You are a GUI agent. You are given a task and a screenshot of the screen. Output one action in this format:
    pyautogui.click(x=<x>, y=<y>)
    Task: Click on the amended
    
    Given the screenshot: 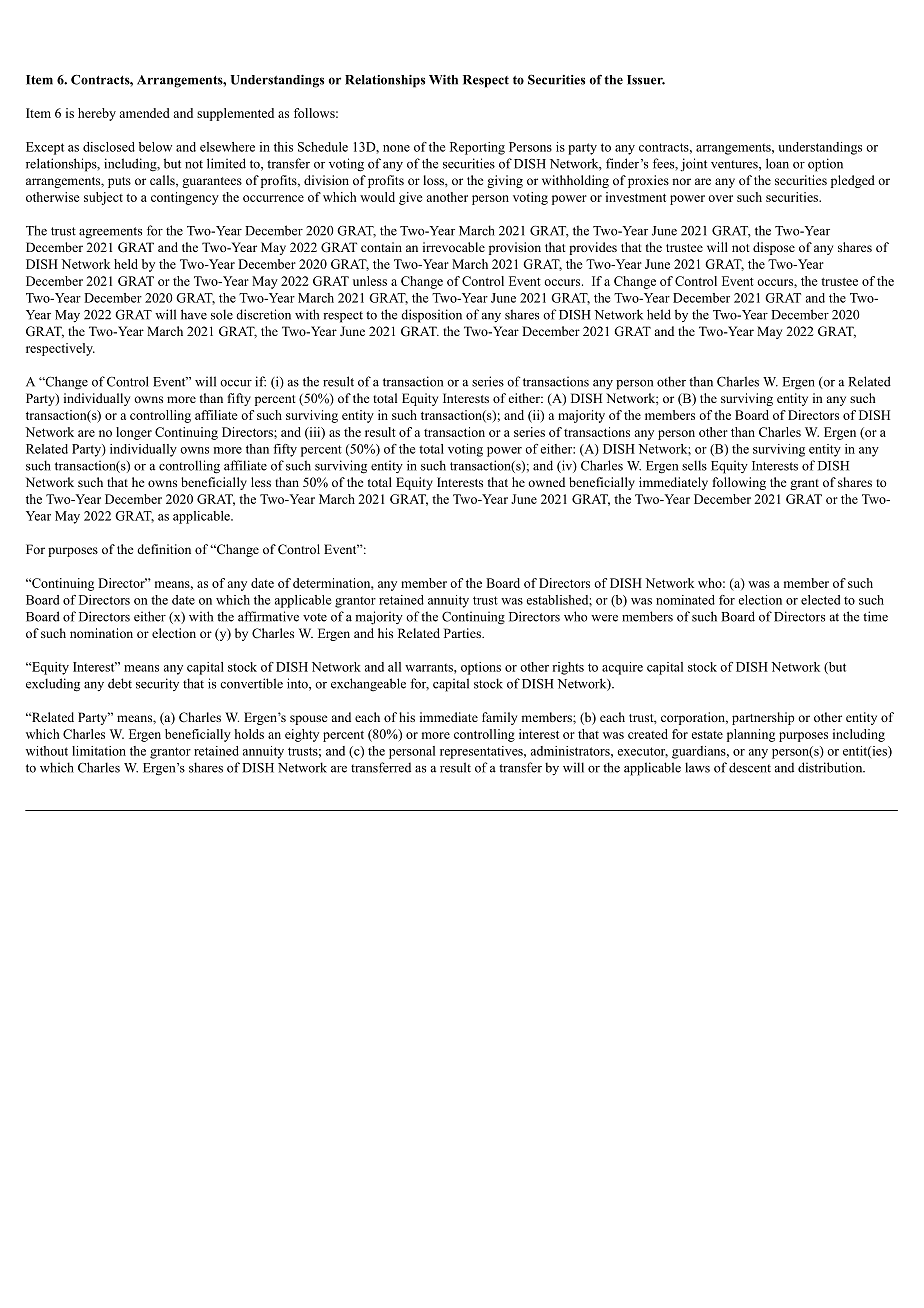 What is the action you would take?
    pyautogui.click(x=144, y=113)
